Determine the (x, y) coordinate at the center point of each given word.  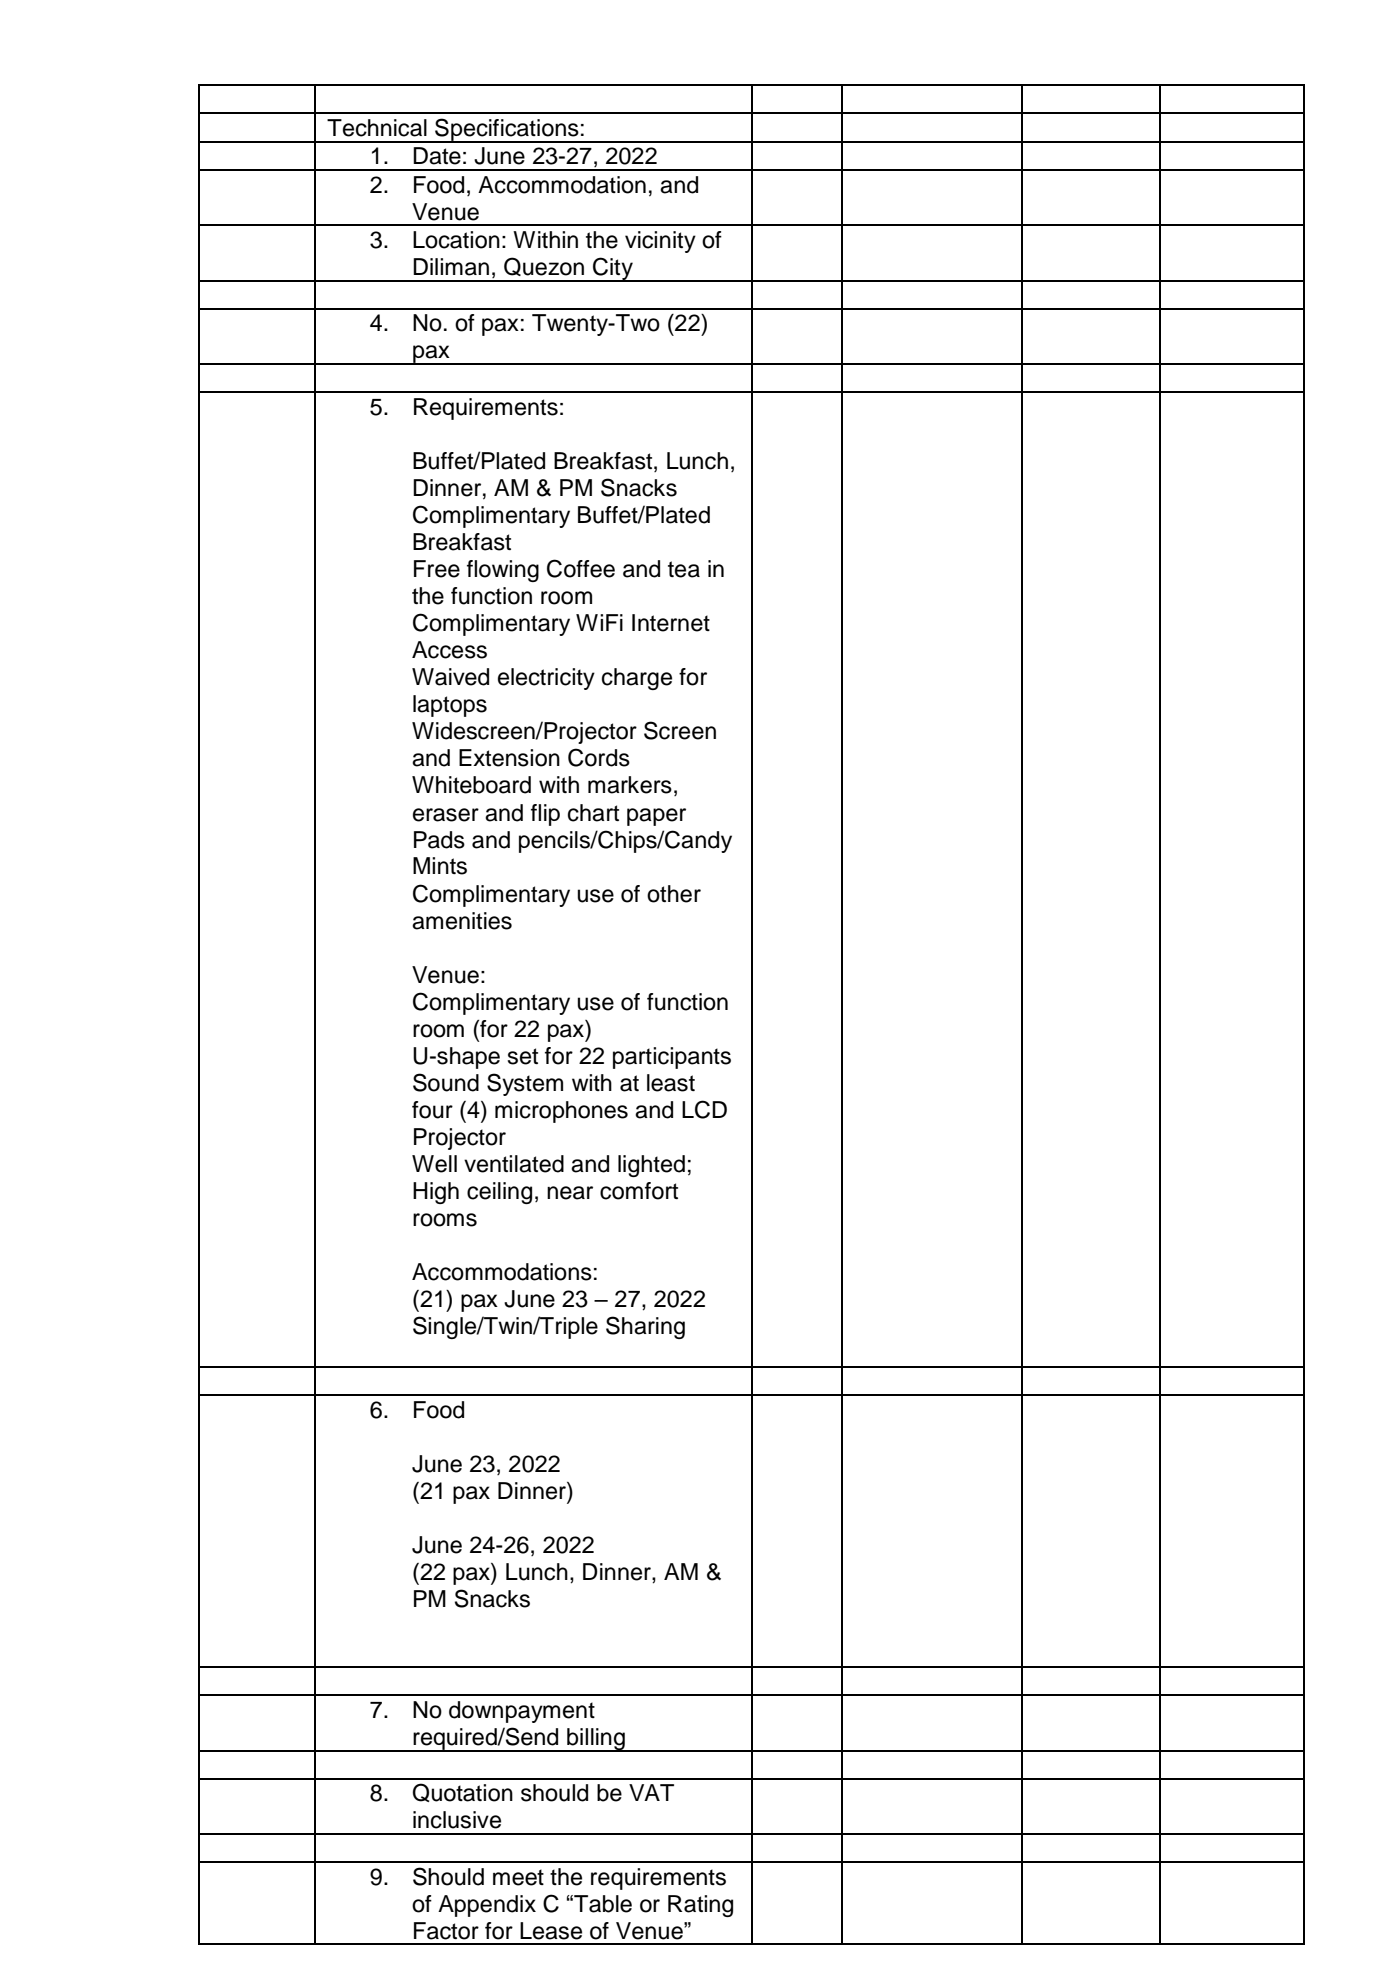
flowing (503, 571)
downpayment (522, 1712)
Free (437, 569)
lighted (651, 1166)
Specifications (507, 130)
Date (437, 156)
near (570, 1193)
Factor (446, 1931)
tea (684, 569)
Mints (440, 866)
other (674, 894)
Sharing (645, 1327)
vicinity (660, 242)
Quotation (463, 1792)
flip (545, 815)
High (436, 1193)
